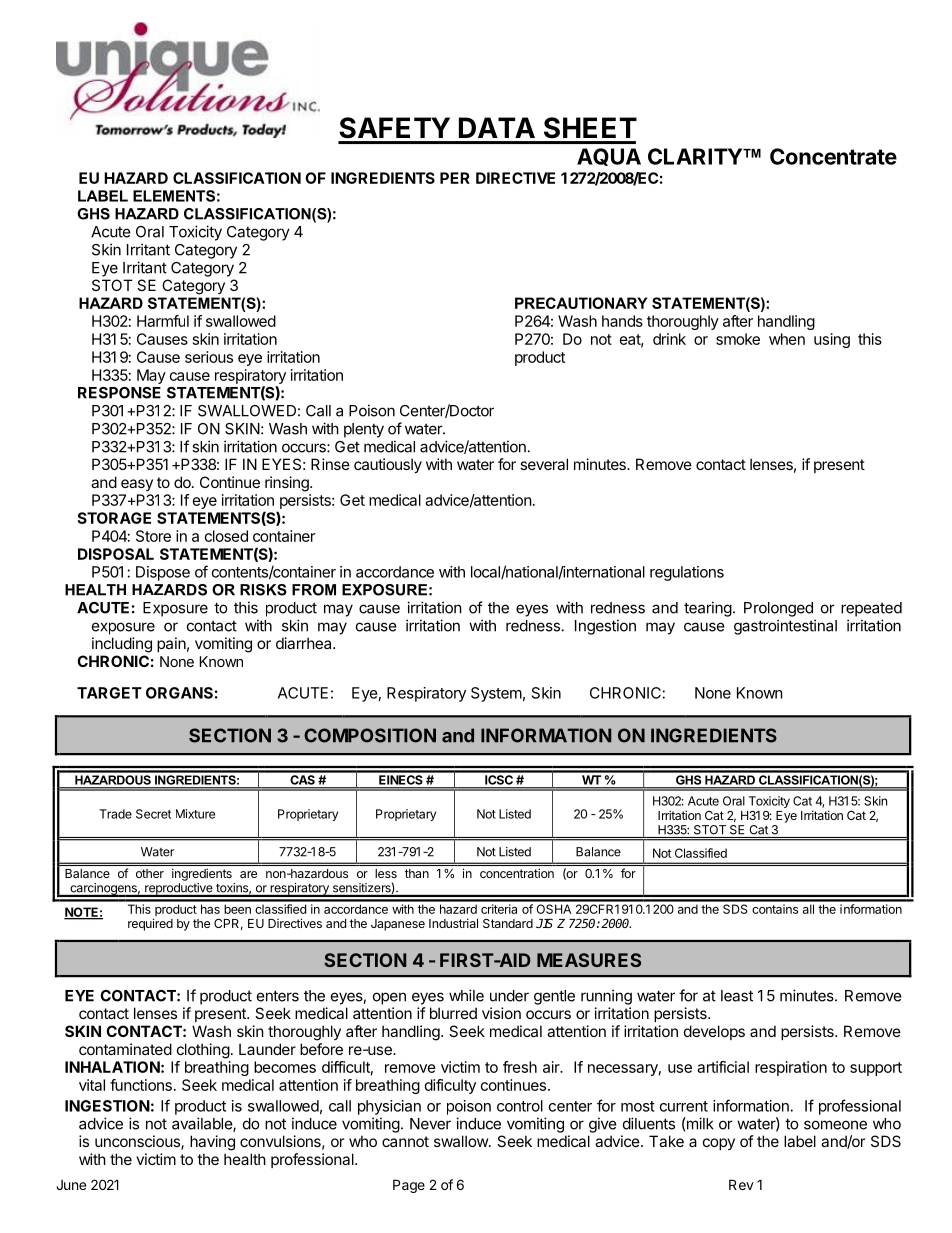  I want to click on System, so click(496, 694).
